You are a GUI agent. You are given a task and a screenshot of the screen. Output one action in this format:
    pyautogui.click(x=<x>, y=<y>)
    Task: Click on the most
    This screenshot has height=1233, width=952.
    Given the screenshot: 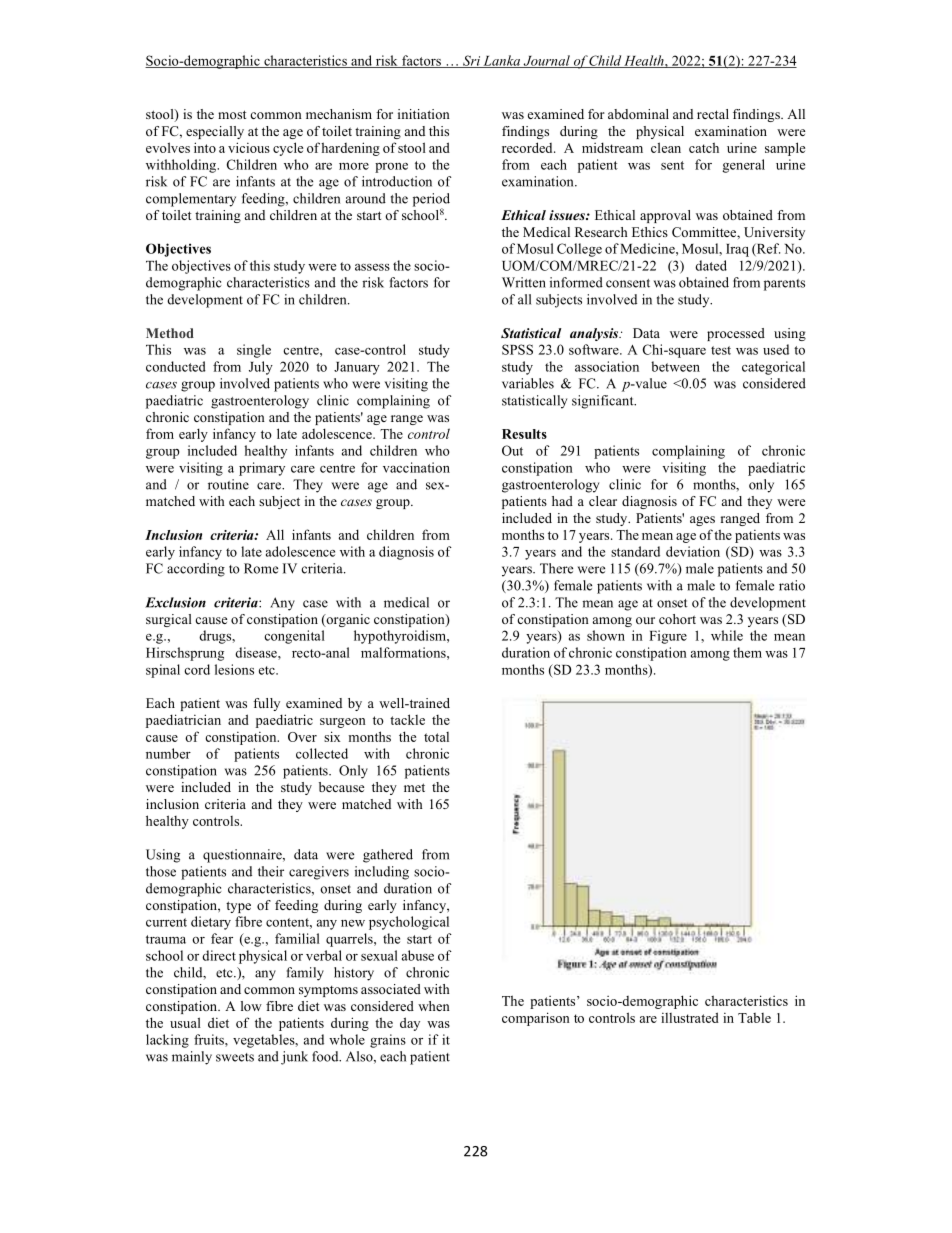 What is the action you would take?
    pyautogui.click(x=232, y=114)
